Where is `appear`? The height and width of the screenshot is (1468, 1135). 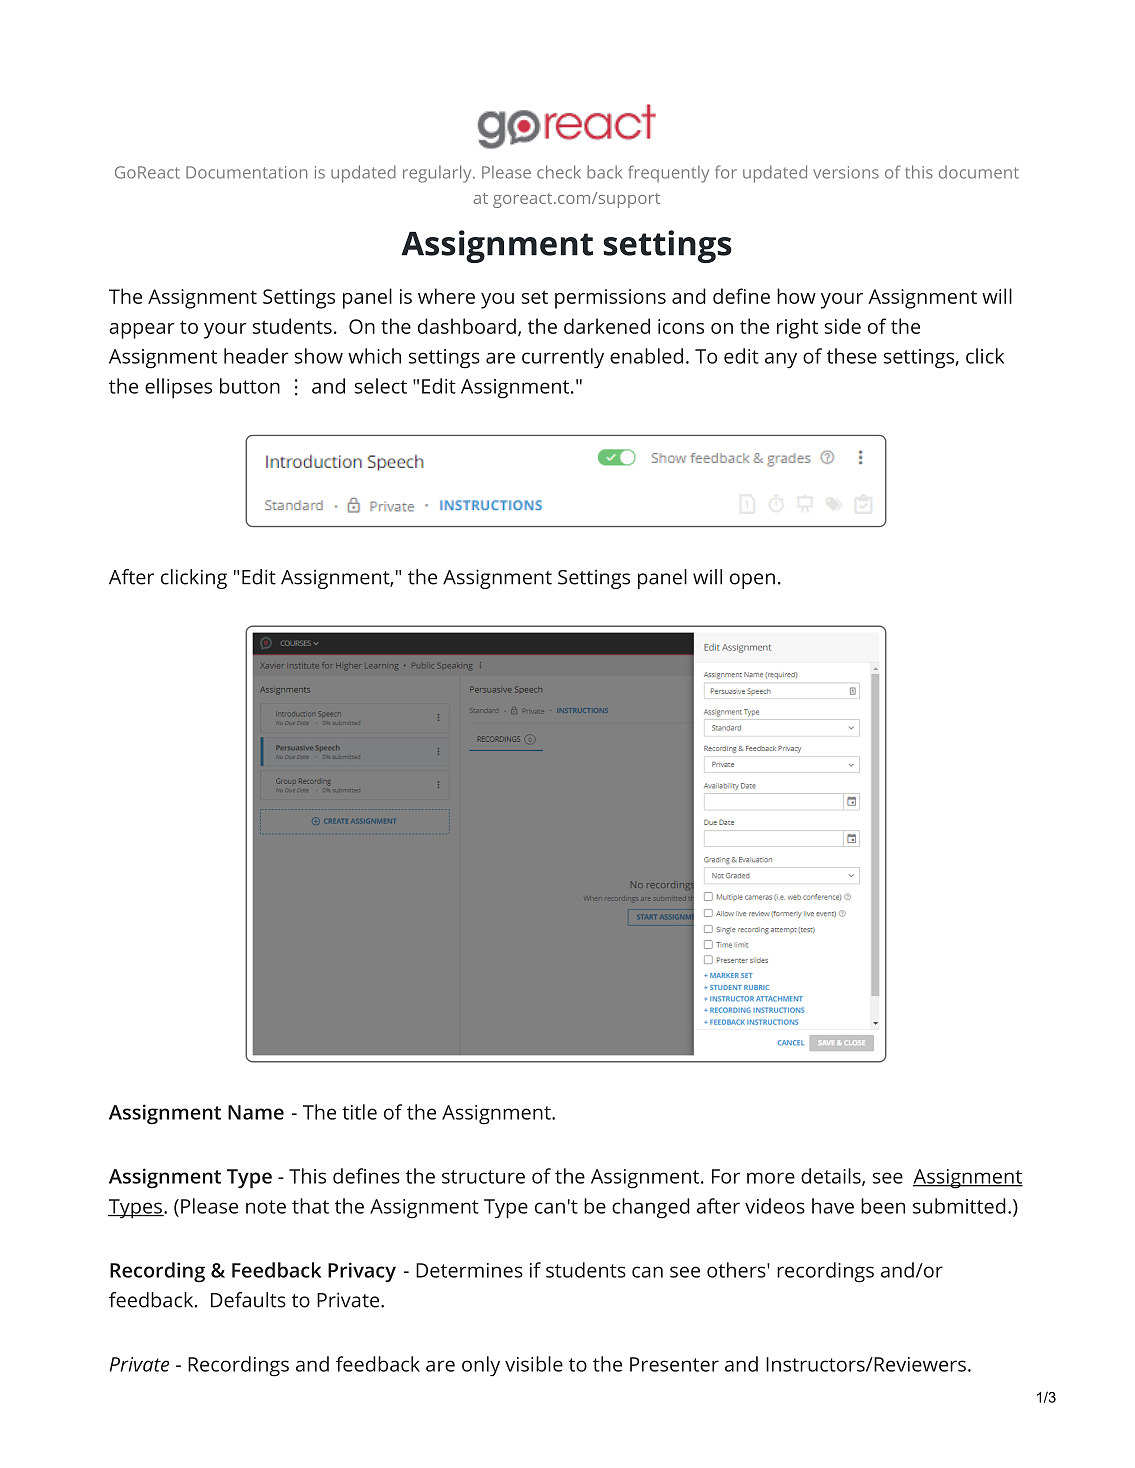 appear is located at coordinates (142, 331).
